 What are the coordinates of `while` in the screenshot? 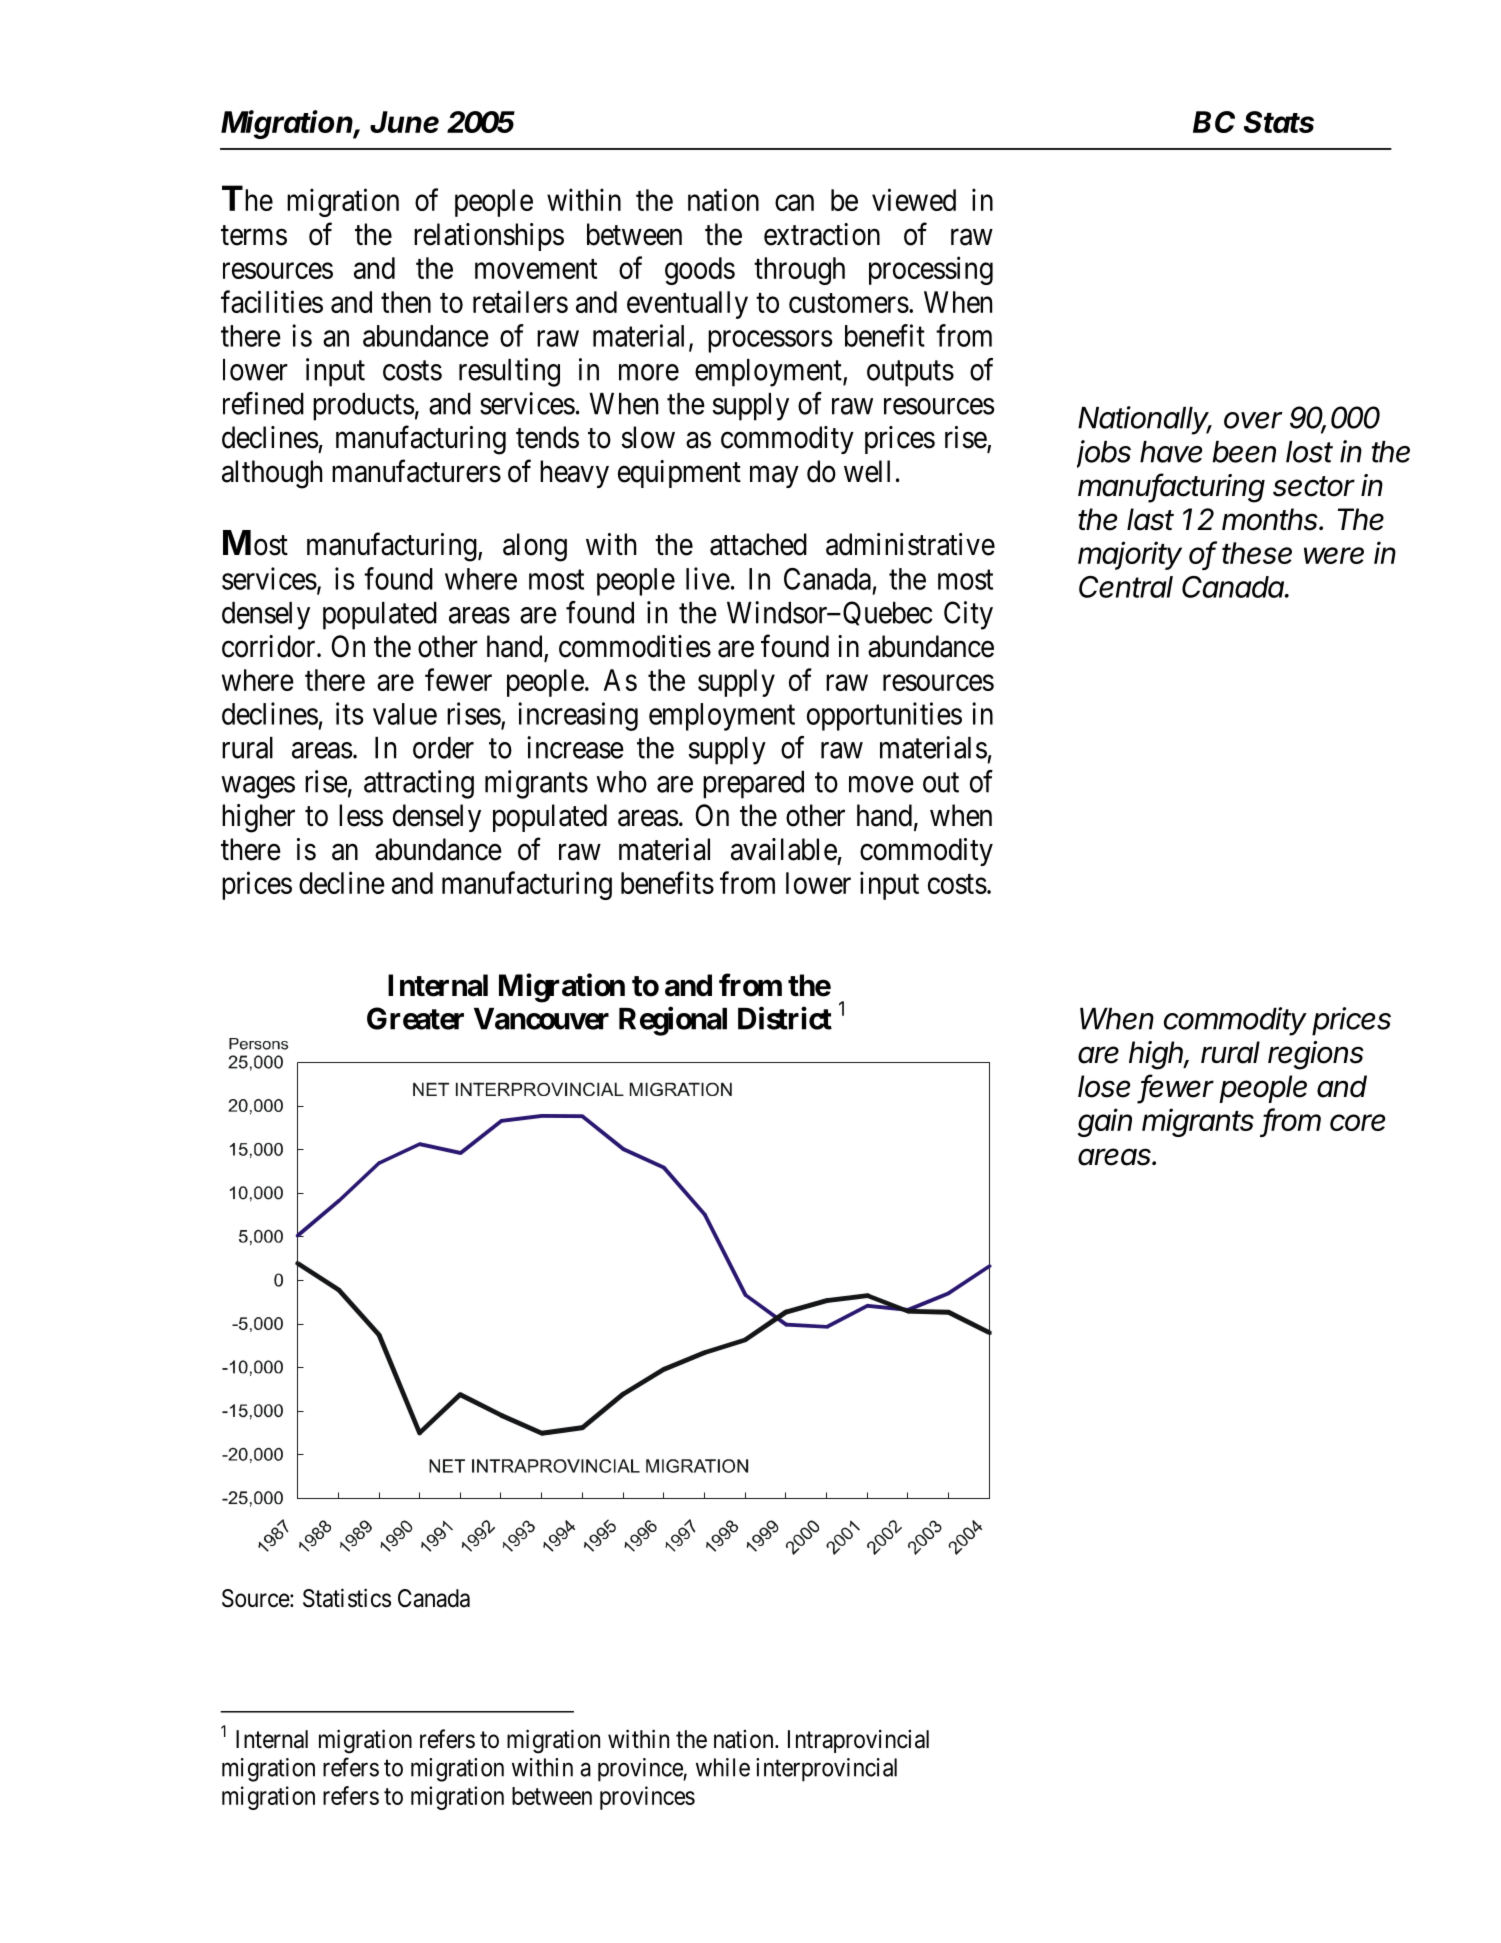 It's located at (723, 1767).
